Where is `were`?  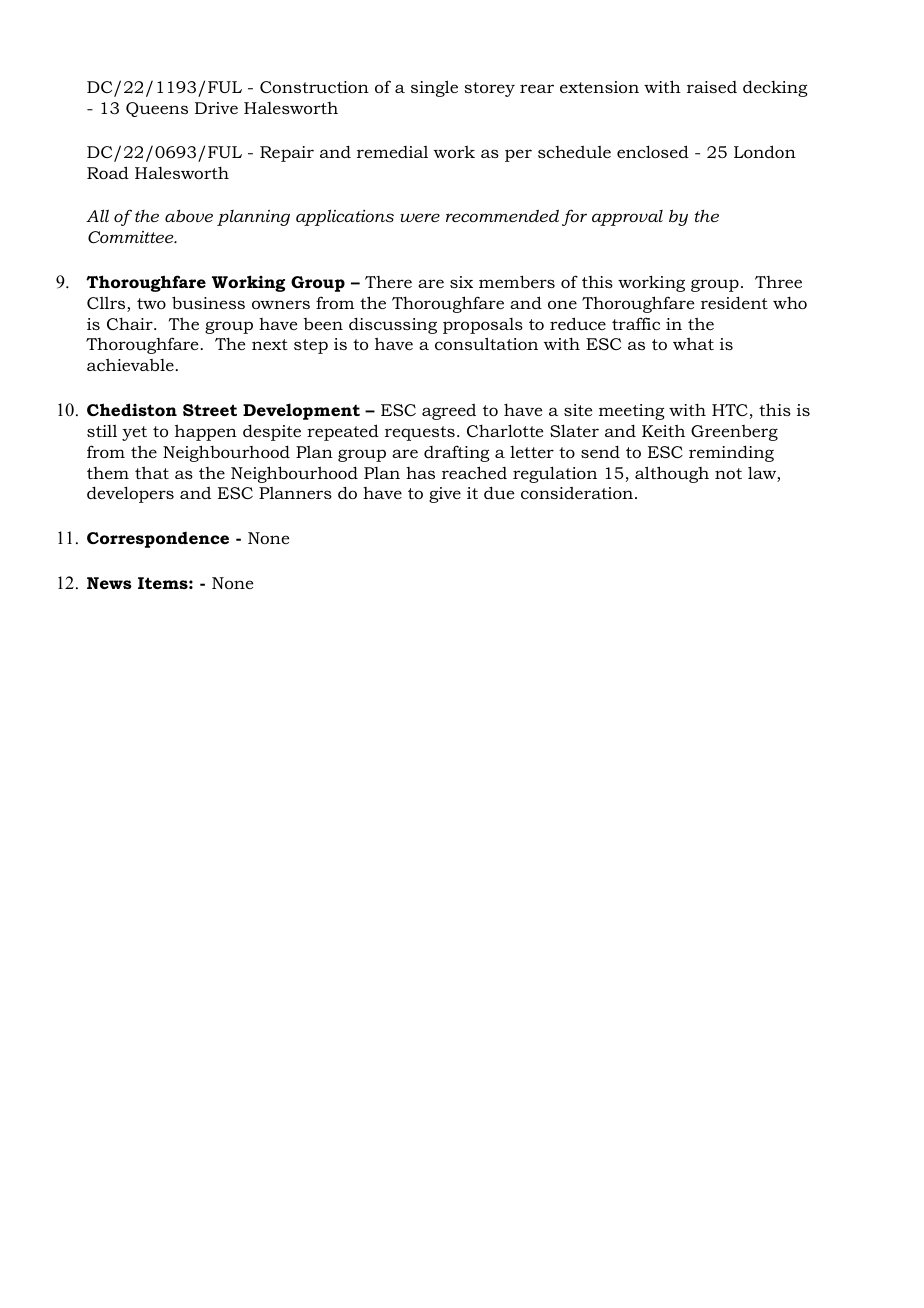
were is located at coordinates (420, 217).
